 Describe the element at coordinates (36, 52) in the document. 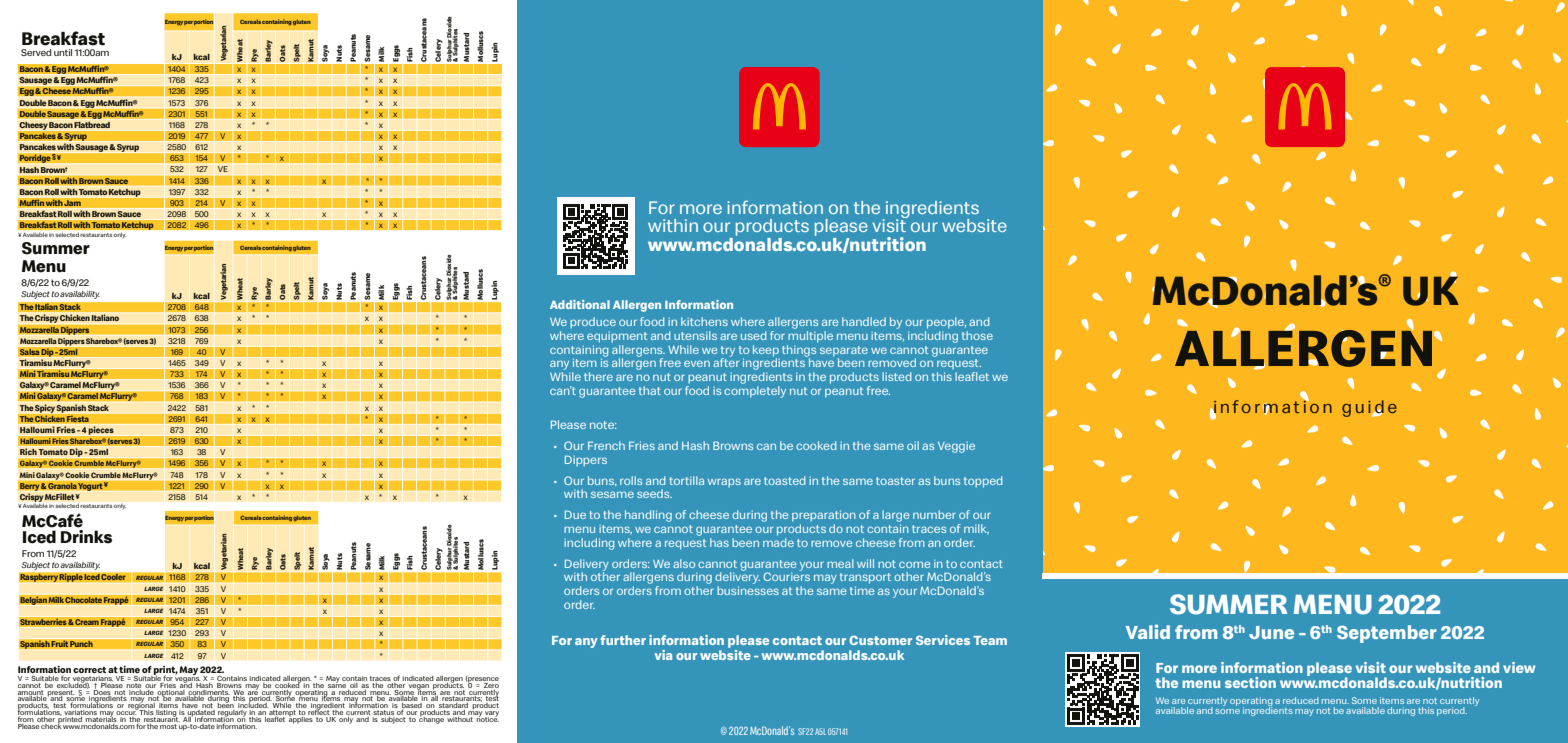

I see `Served` at that location.
